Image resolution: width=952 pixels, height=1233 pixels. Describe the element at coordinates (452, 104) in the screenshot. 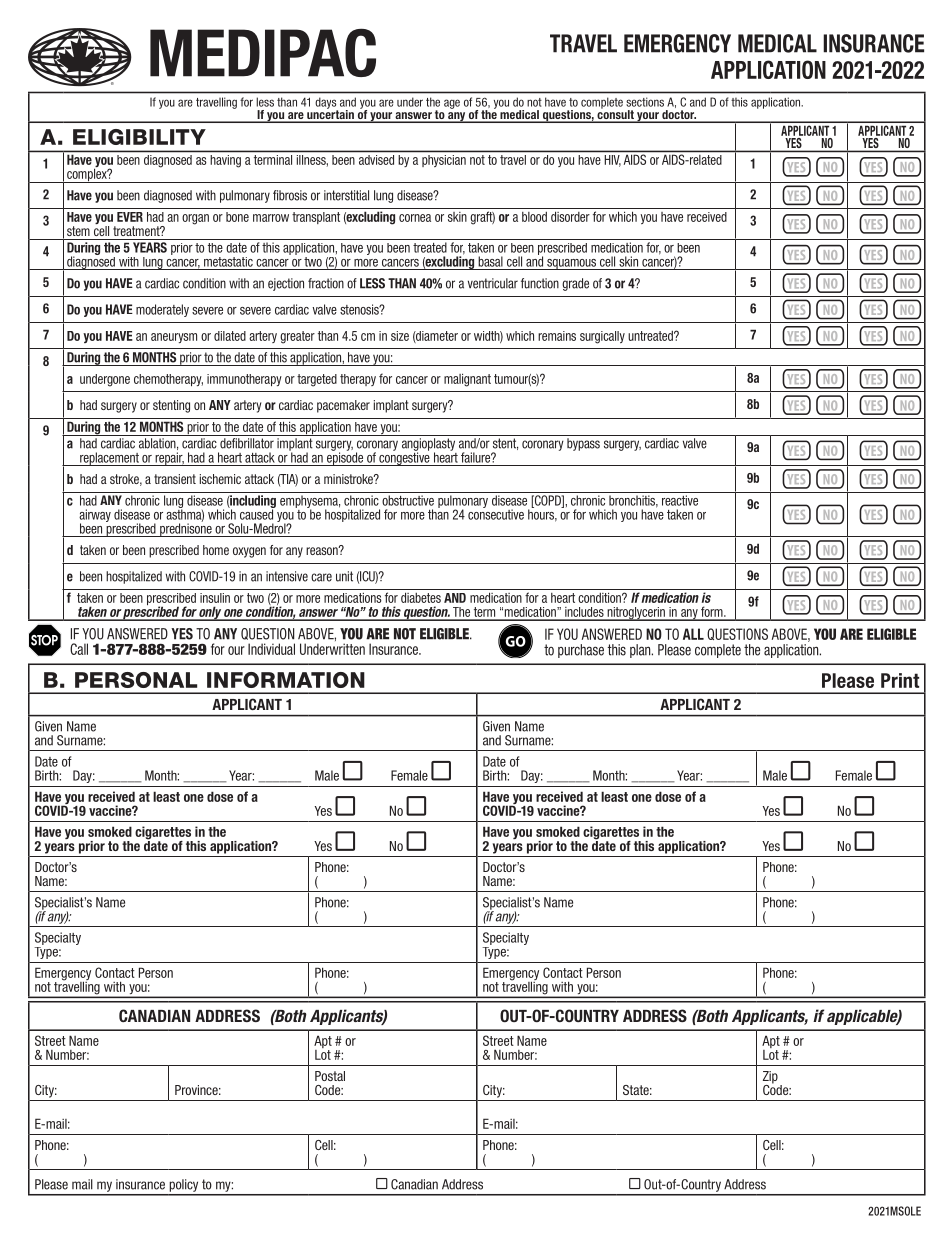

I see `age` at that location.
